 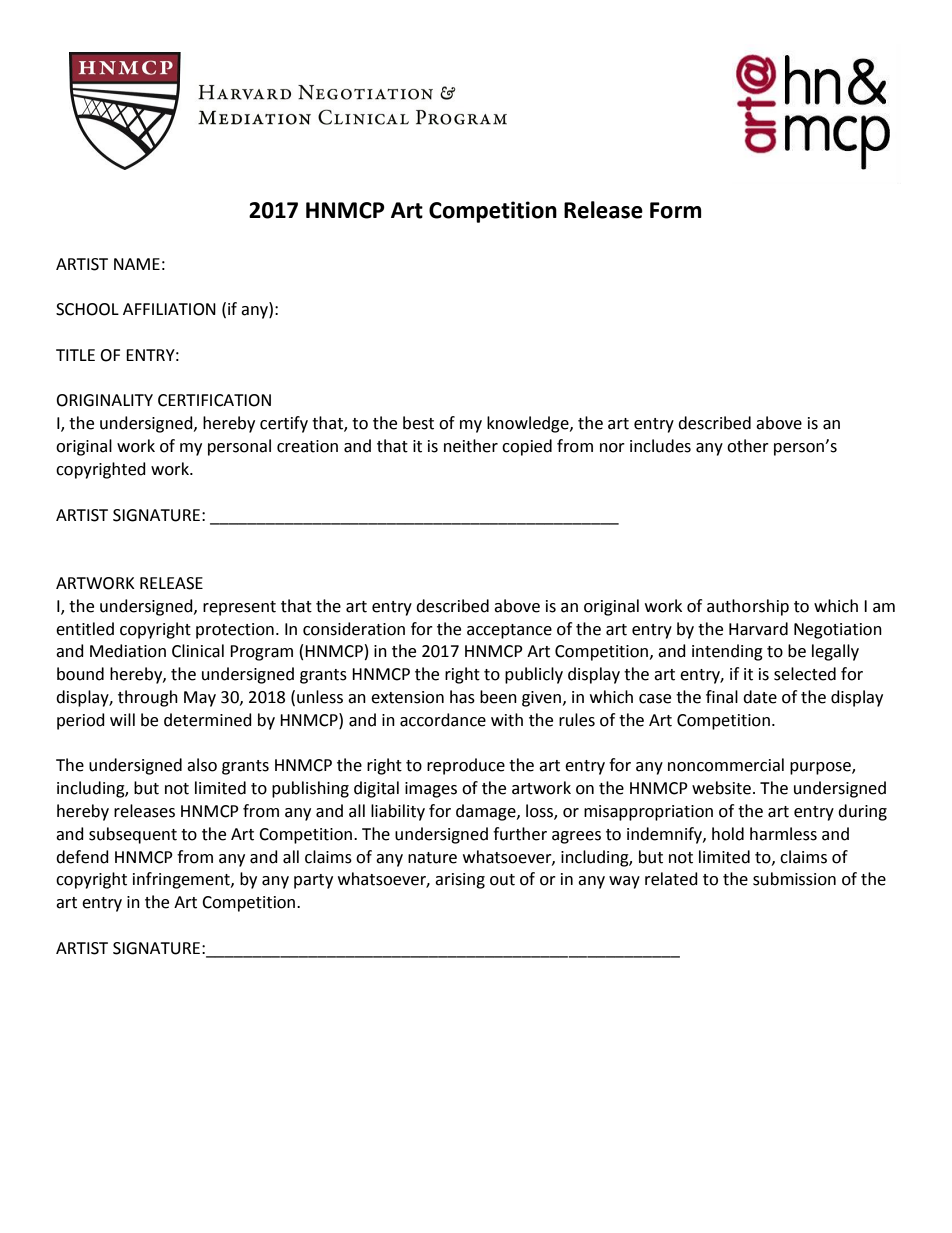 What do you see at coordinates (460, 881) in the document?
I see `arising` at bounding box center [460, 881].
